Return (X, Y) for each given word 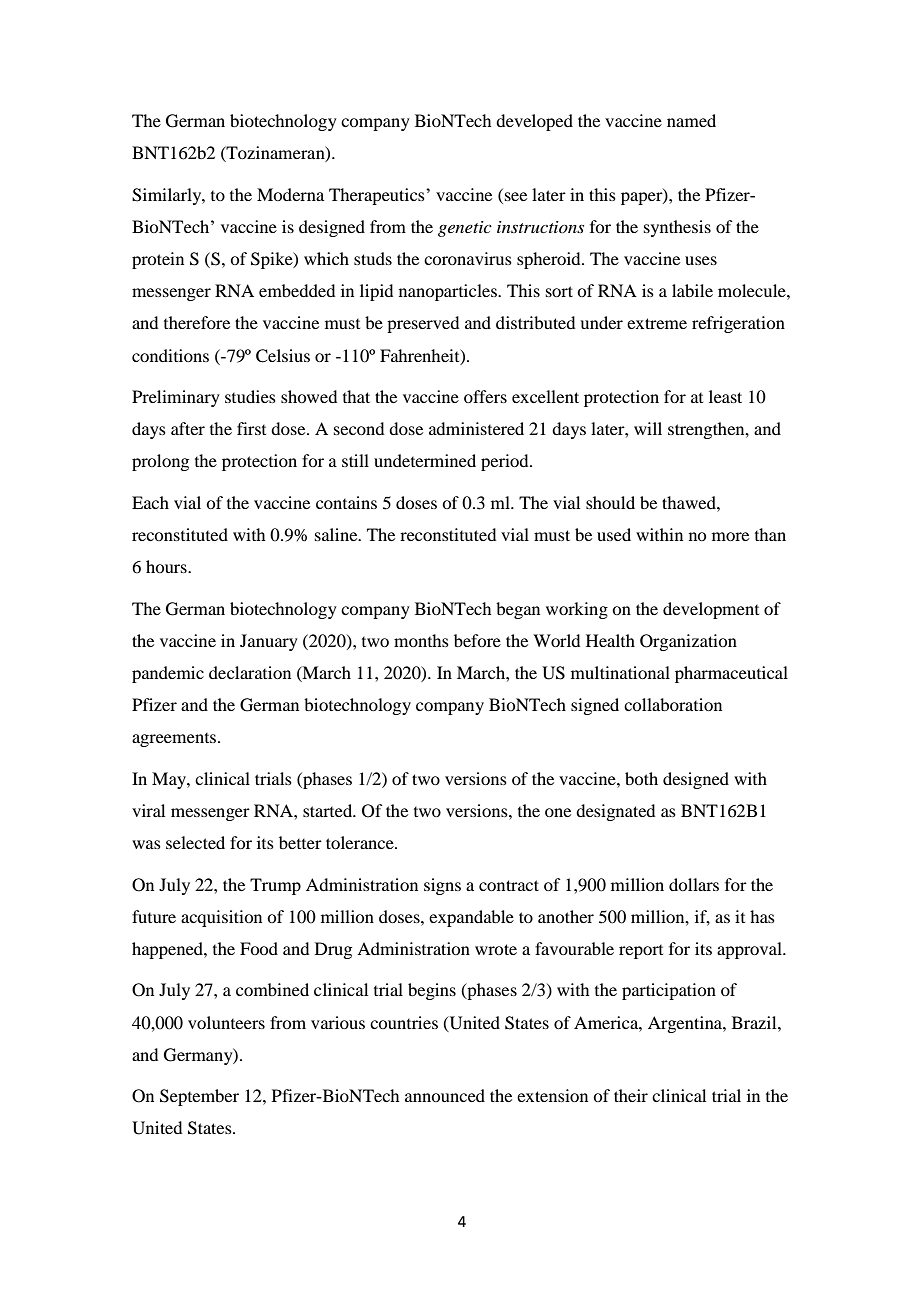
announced (445, 1095)
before (477, 640)
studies (250, 396)
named (691, 120)
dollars (694, 884)
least (725, 396)
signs (442, 886)
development (711, 610)
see (516, 196)
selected (195, 842)
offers (485, 396)
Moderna (290, 194)
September (199, 1097)
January (269, 642)
